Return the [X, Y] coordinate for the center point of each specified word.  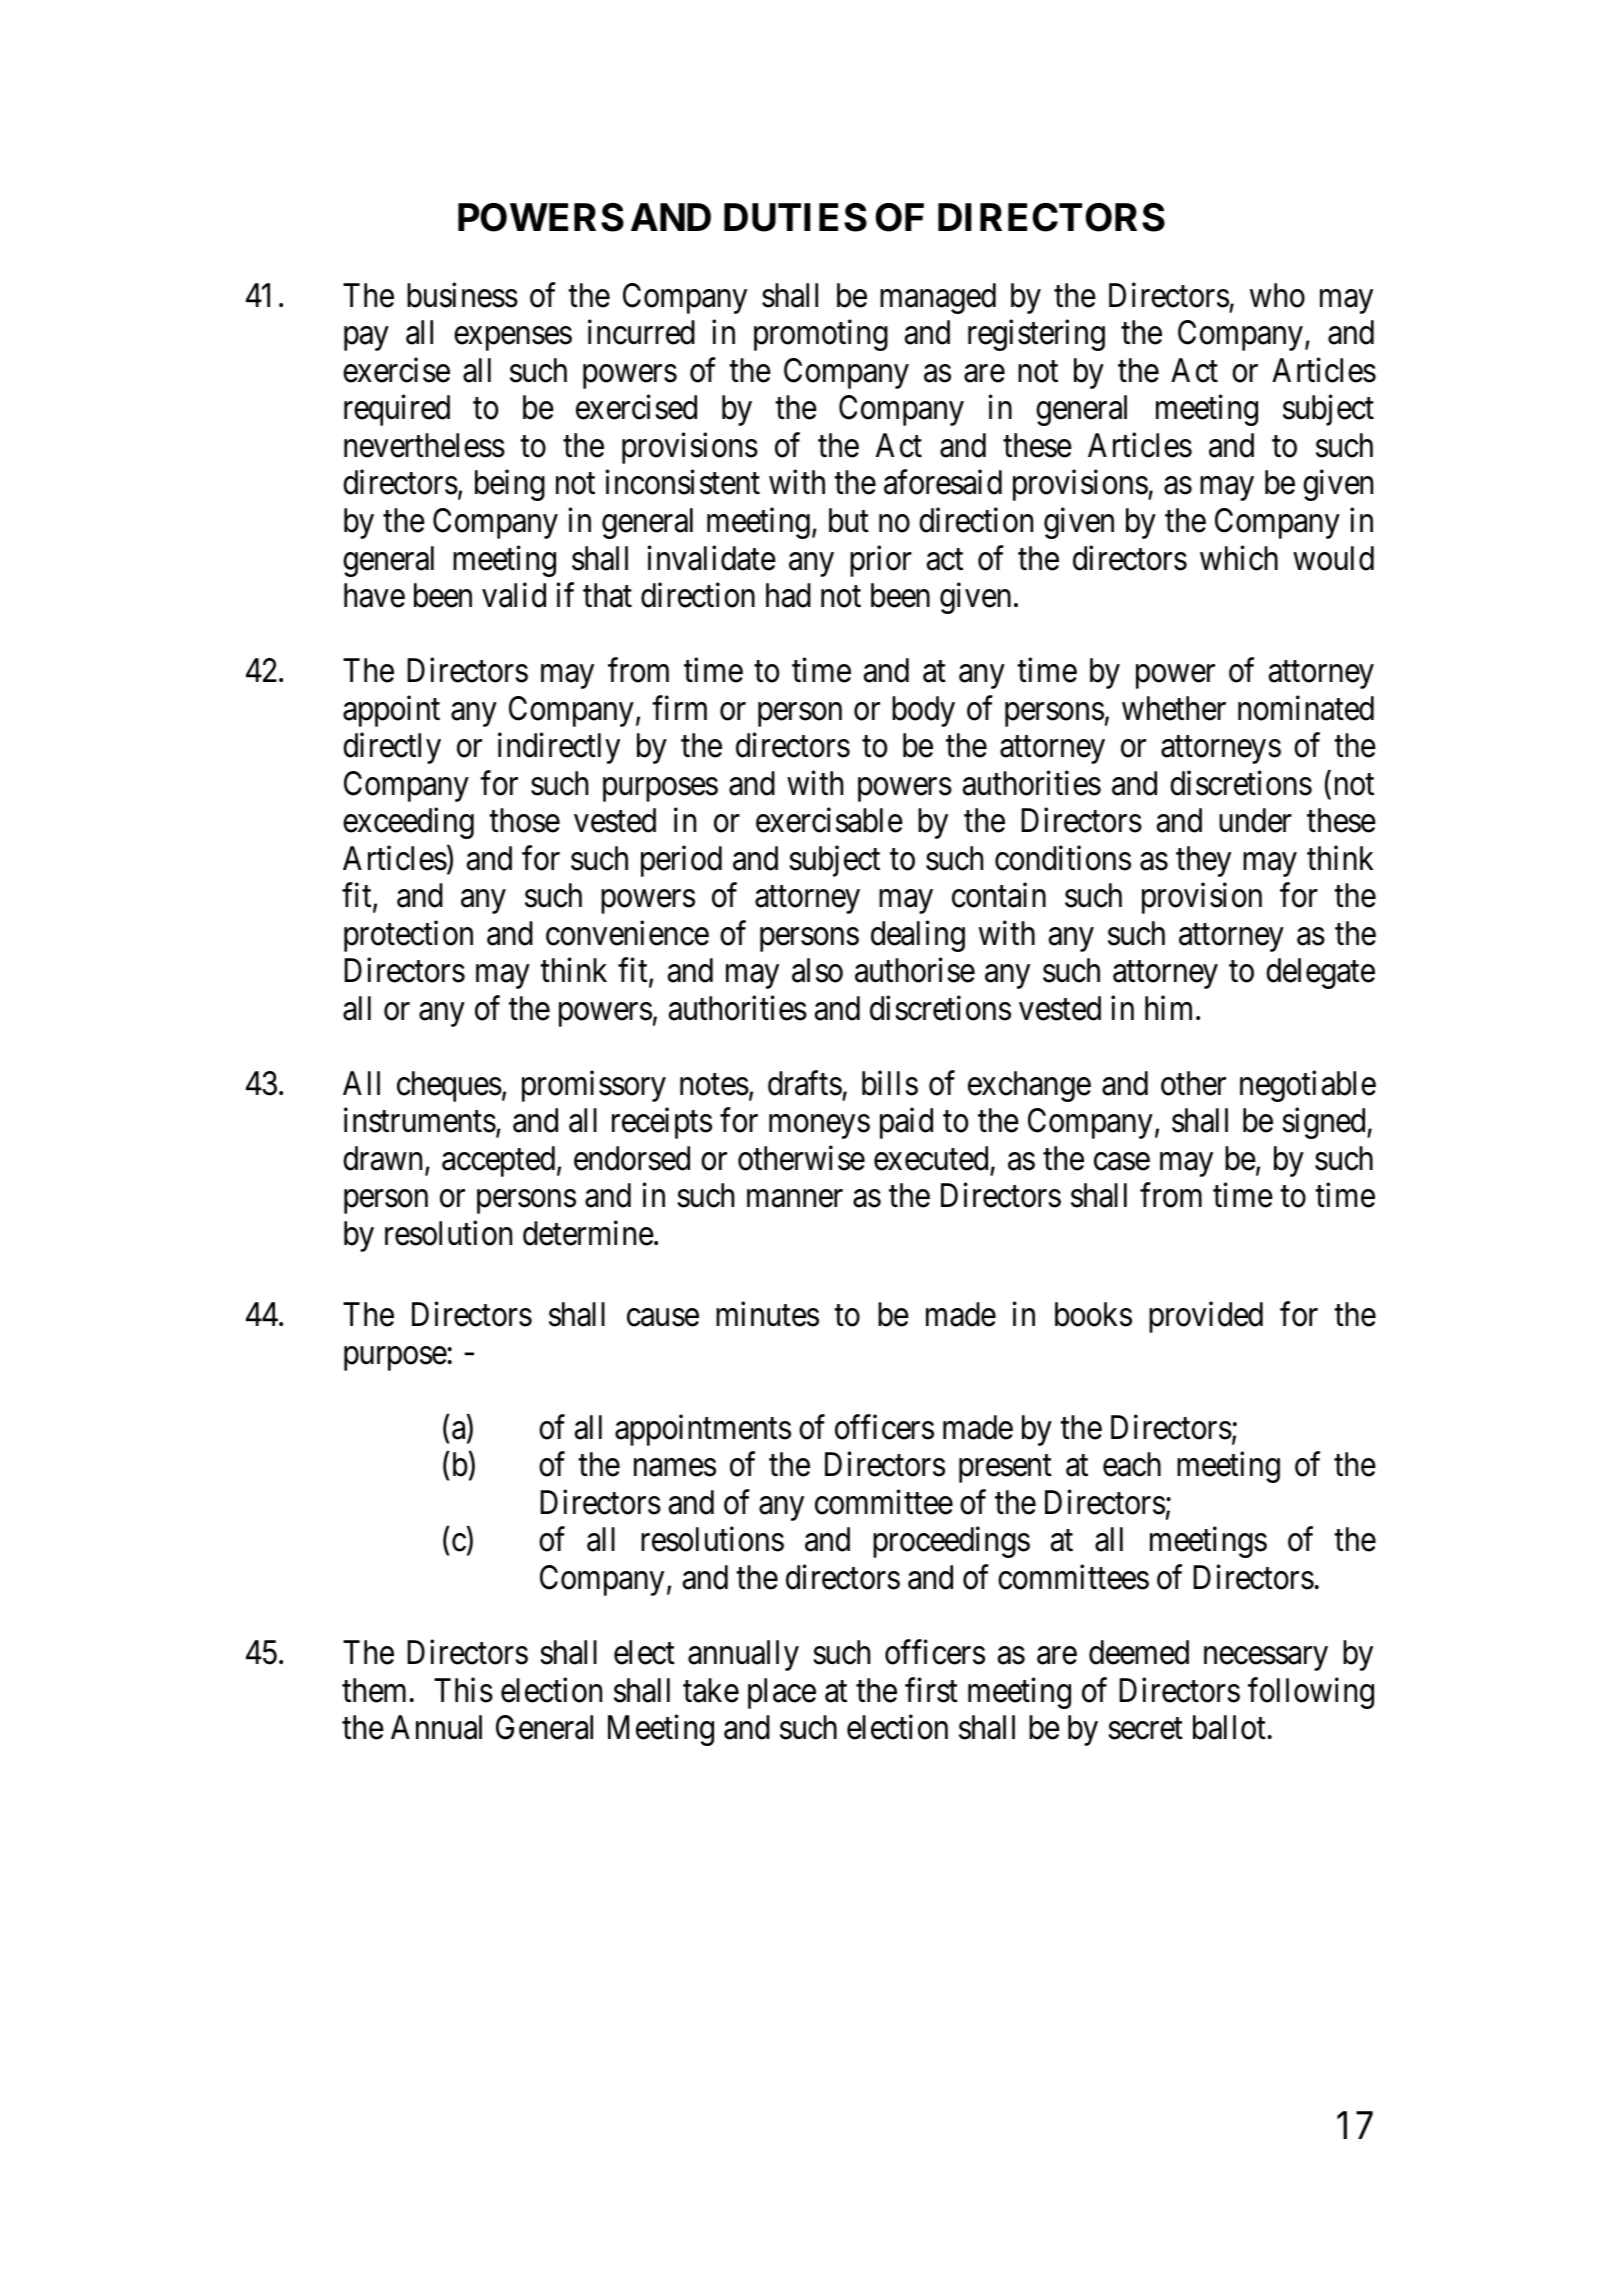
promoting [821, 335]
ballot [1229, 1727]
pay [366, 339]
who [1277, 295]
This [463, 1690]
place [782, 1693]
